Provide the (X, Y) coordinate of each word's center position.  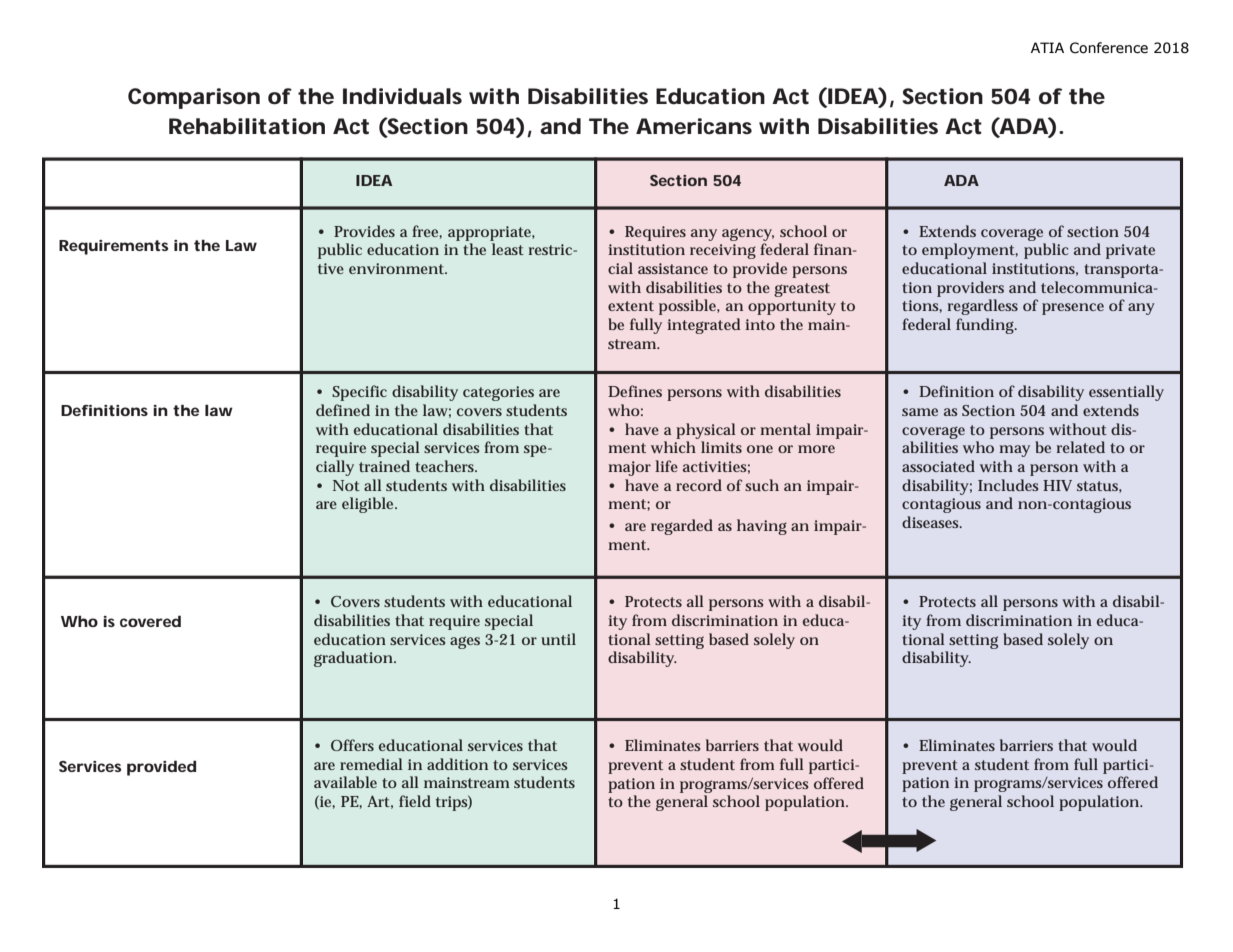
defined (343, 410)
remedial (371, 764)
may (1014, 451)
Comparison (194, 98)
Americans (694, 126)
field (415, 801)
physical (706, 431)
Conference (1109, 48)
